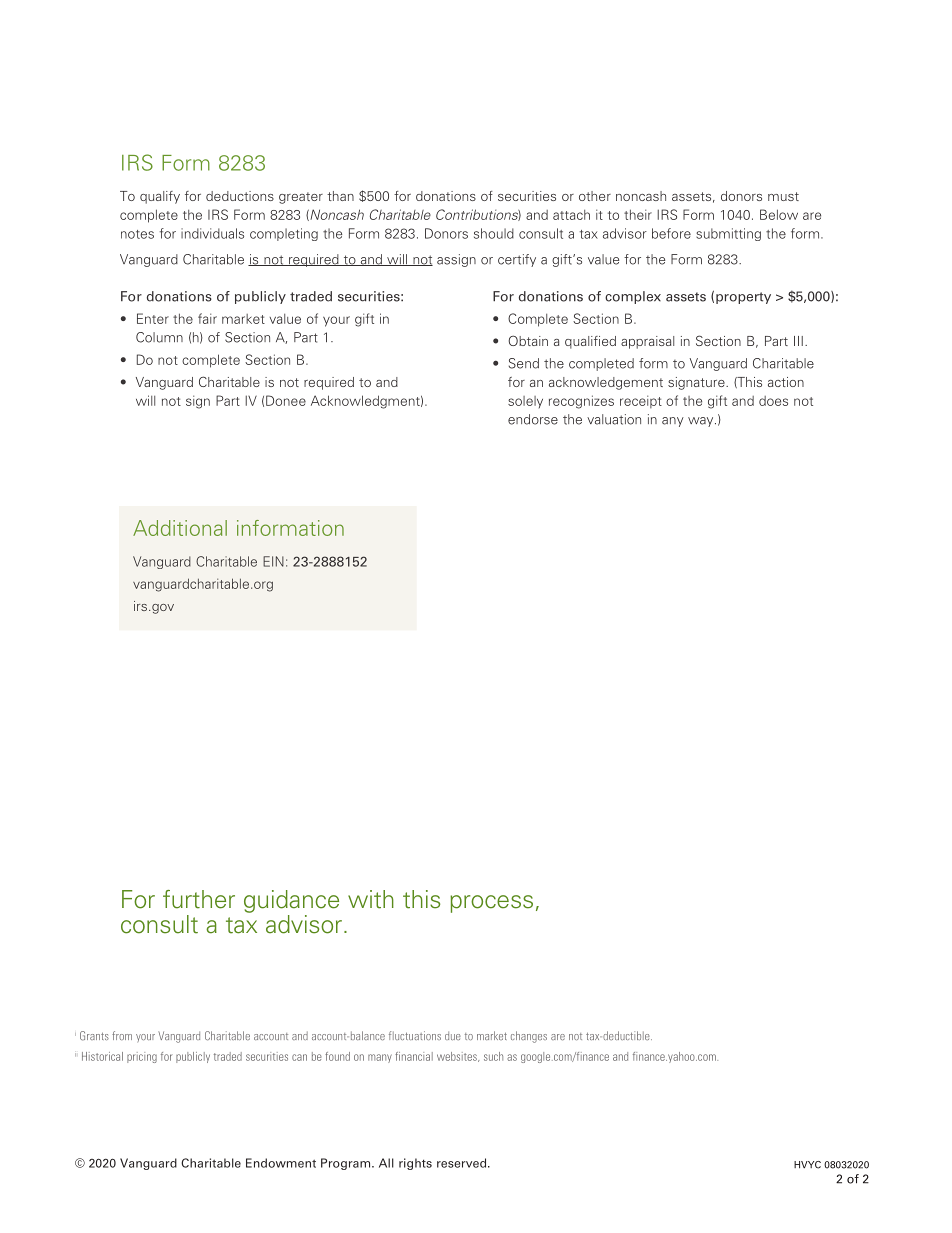 Image resolution: width=952 pixels, height=1233 pixels. I want to click on with, so click(371, 899).
